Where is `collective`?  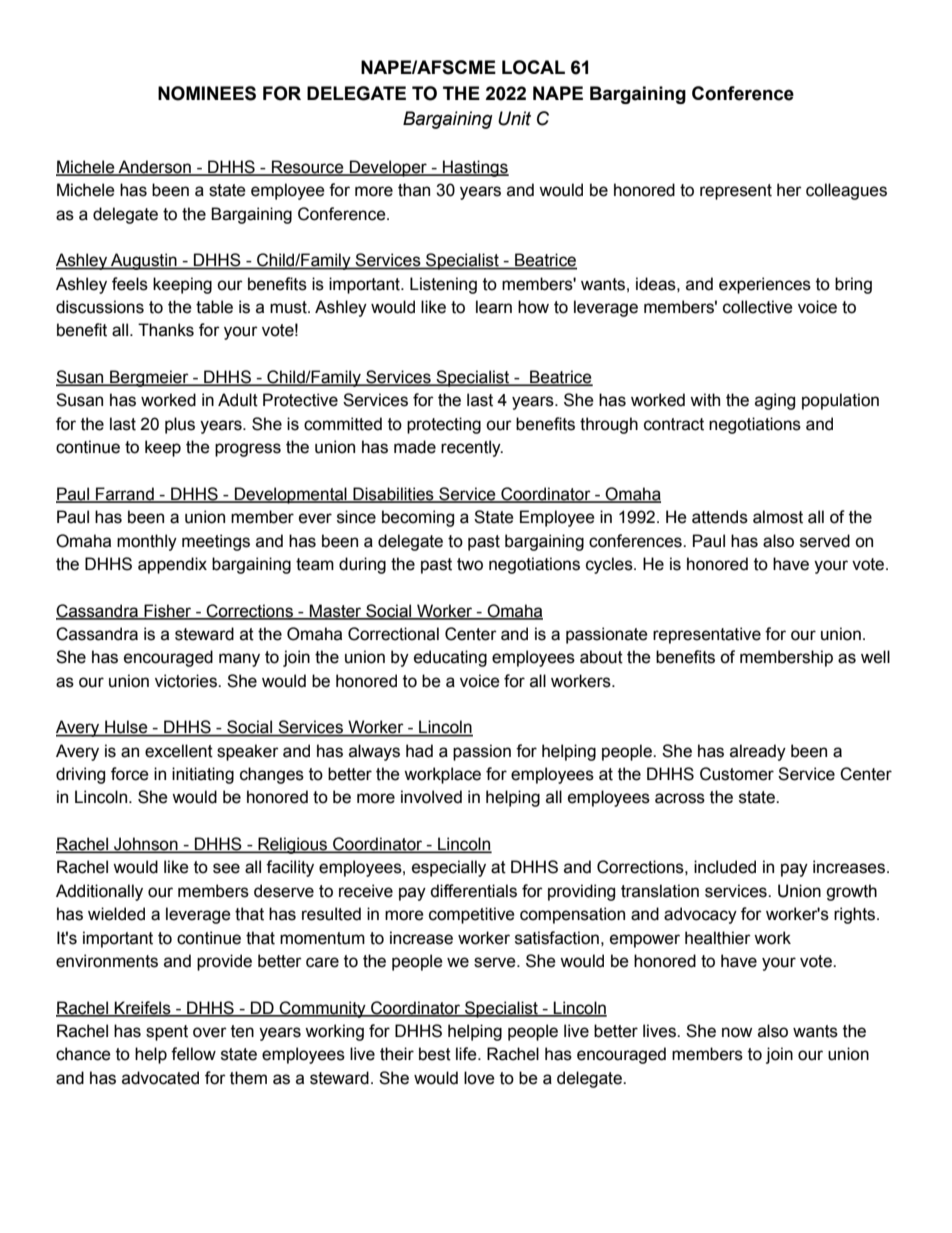
collective is located at coordinates (758, 307).
